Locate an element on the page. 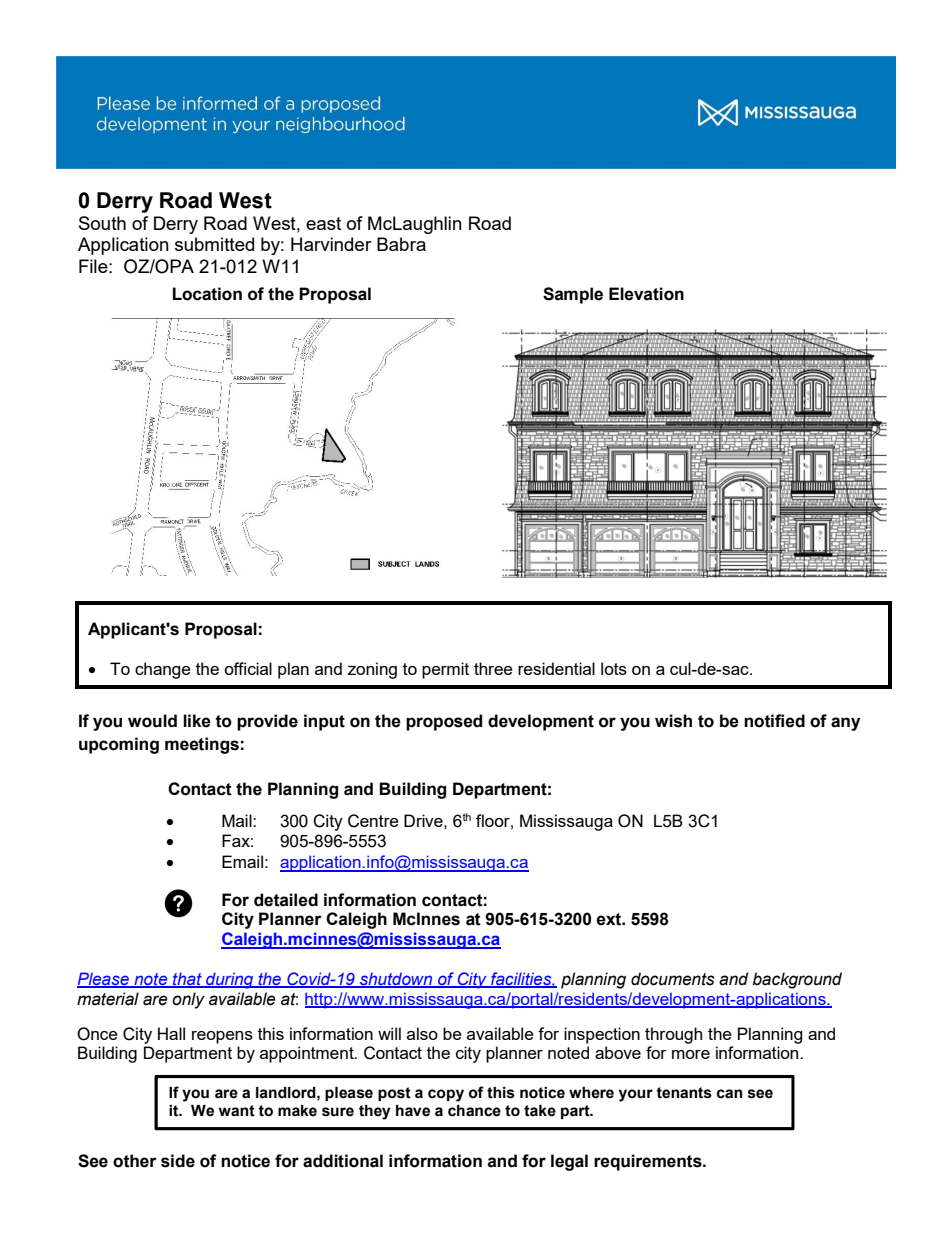 The width and height of the document is (952, 1233). Sample is located at coordinates (573, 295).
